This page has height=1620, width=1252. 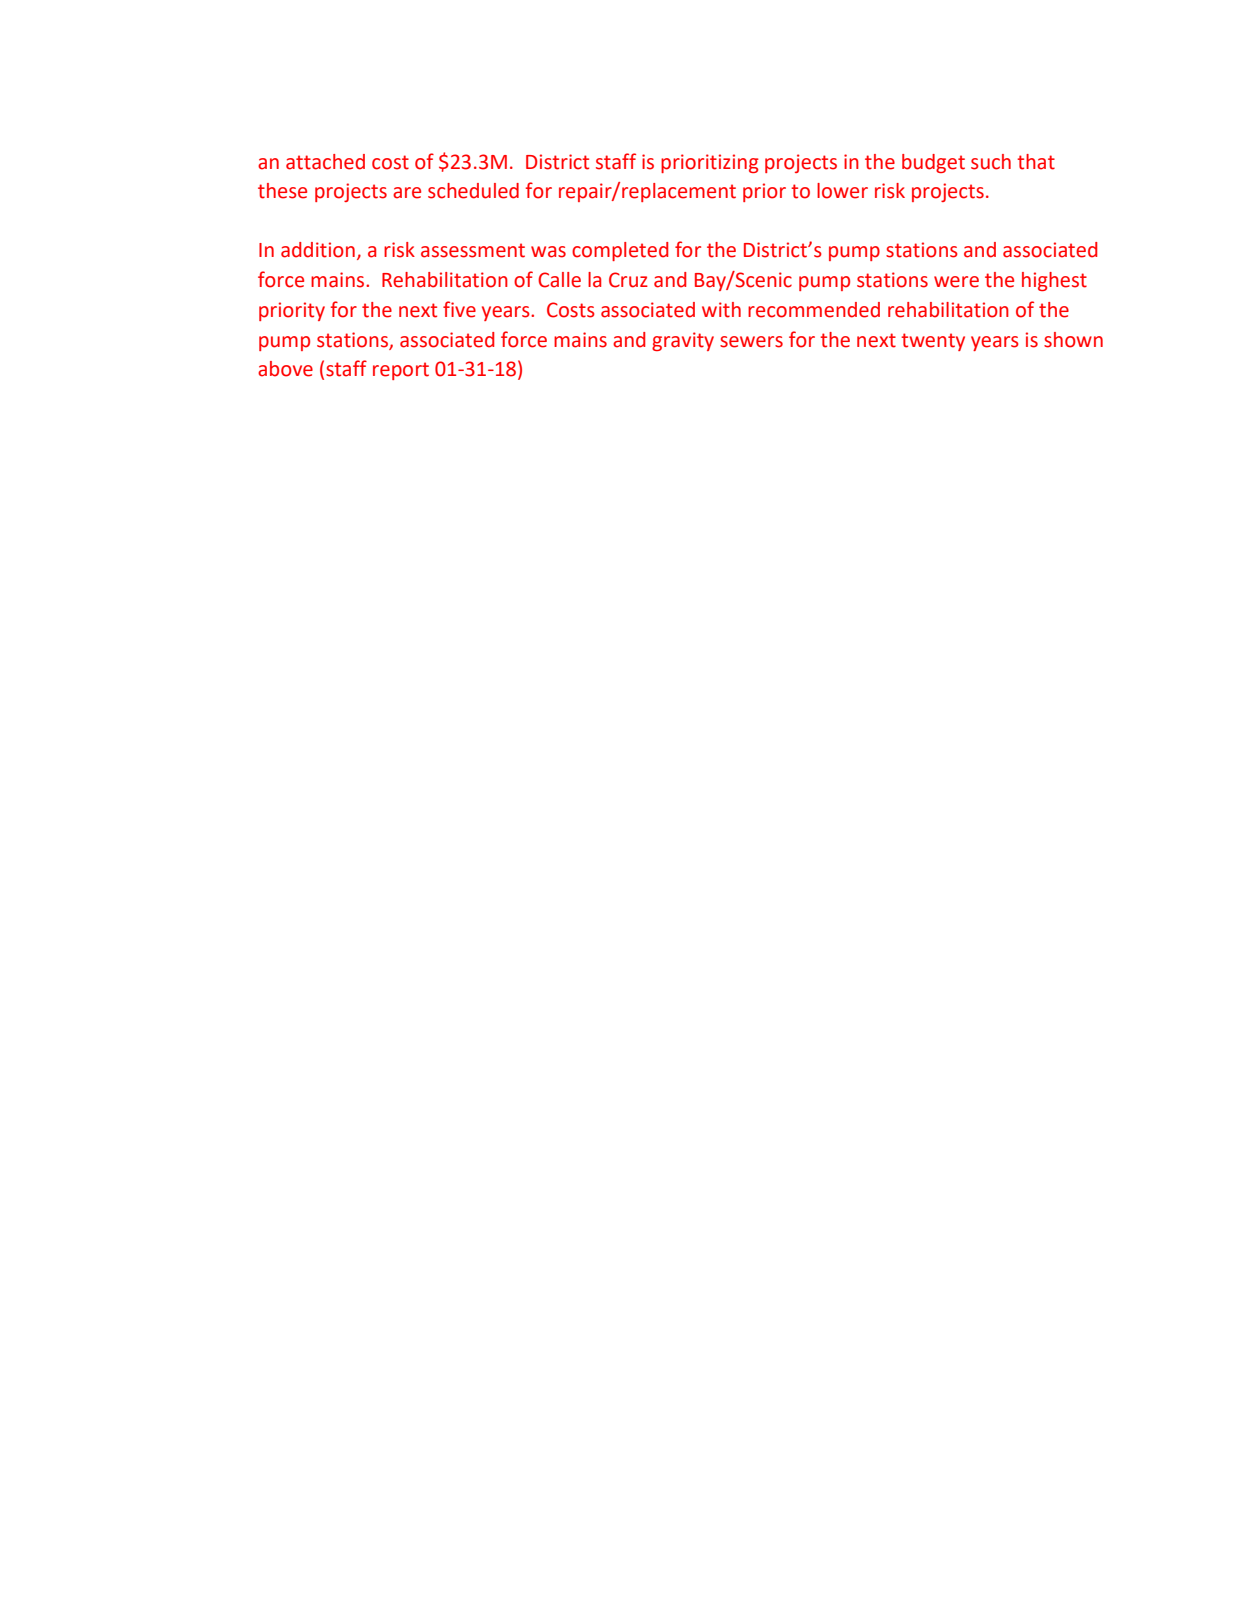 What do you see at coordinates (401, 371) in the page?
I see `report` at bounding box center [401, 371].
